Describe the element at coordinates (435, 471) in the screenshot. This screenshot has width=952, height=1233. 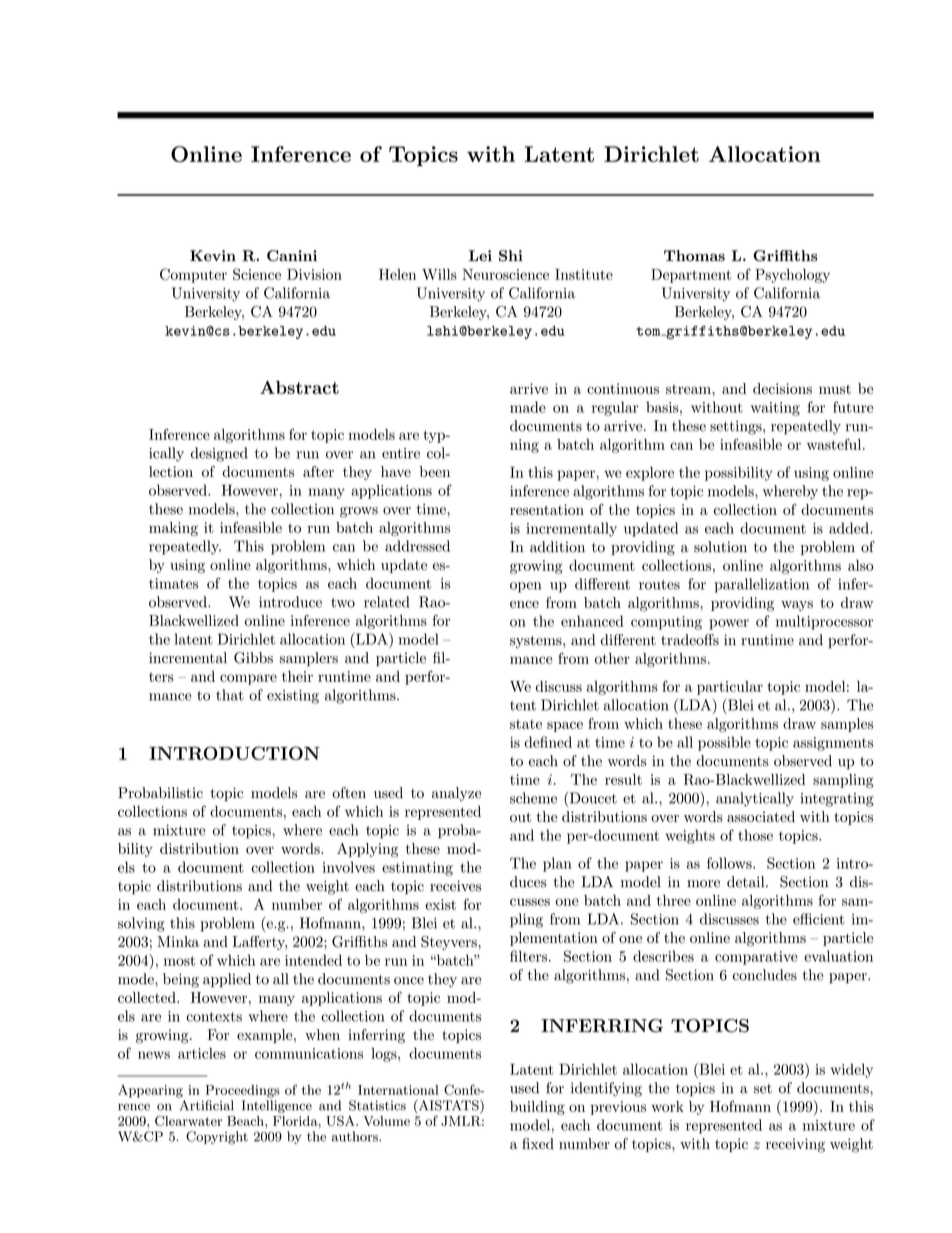
I see `been` at that location.
